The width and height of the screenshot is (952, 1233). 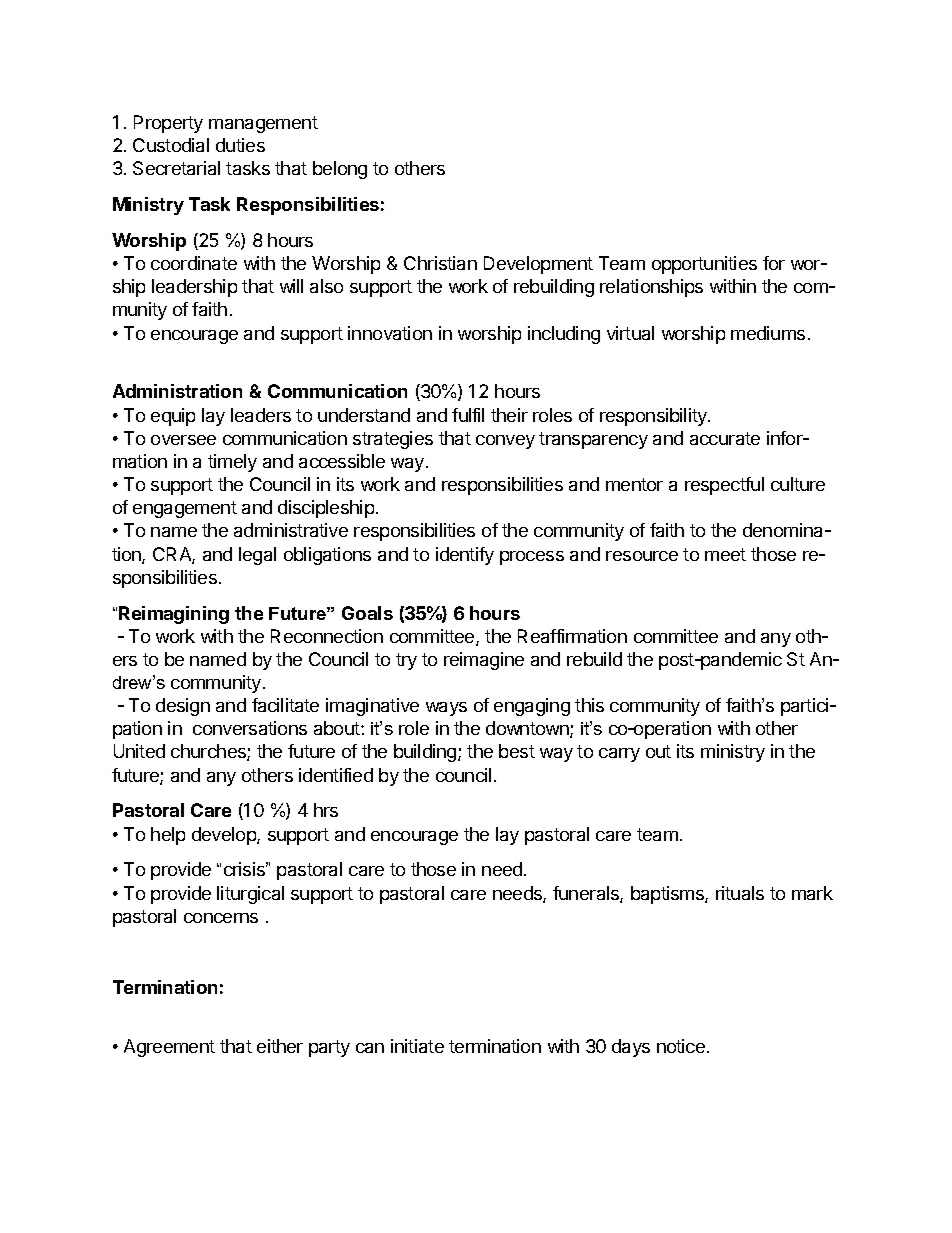 What do you see at coordinates (465, 556) in the screenshot?
I see `identify` at bounding box center [465, 556].
